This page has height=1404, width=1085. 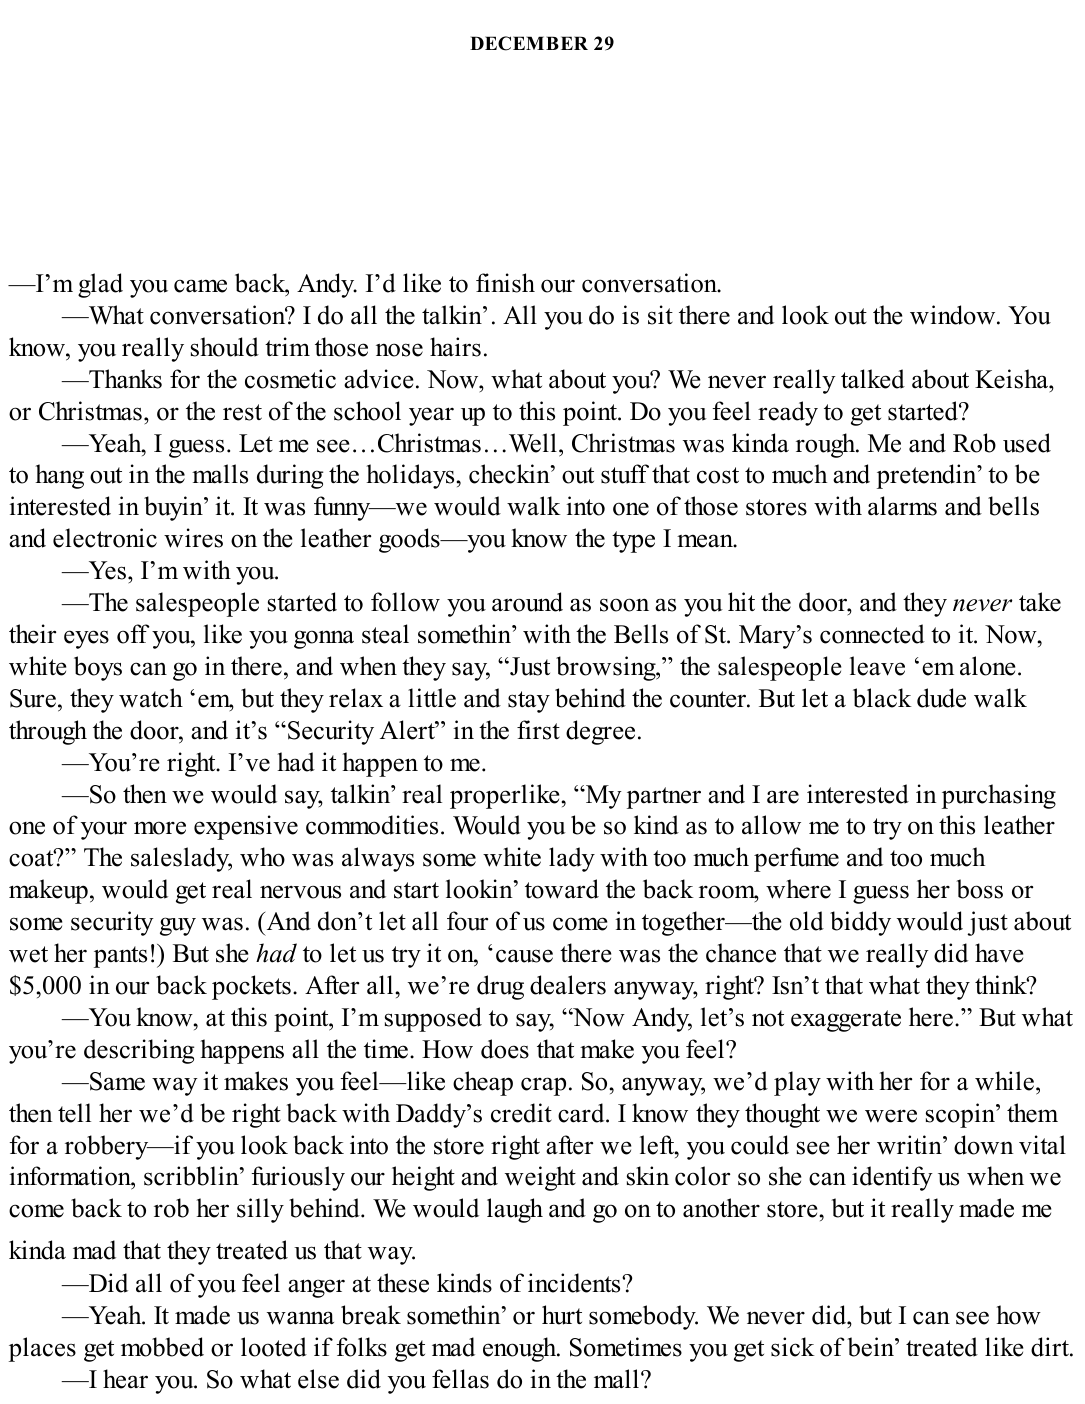 I want to click on watch, so click(x=151, y=698).
